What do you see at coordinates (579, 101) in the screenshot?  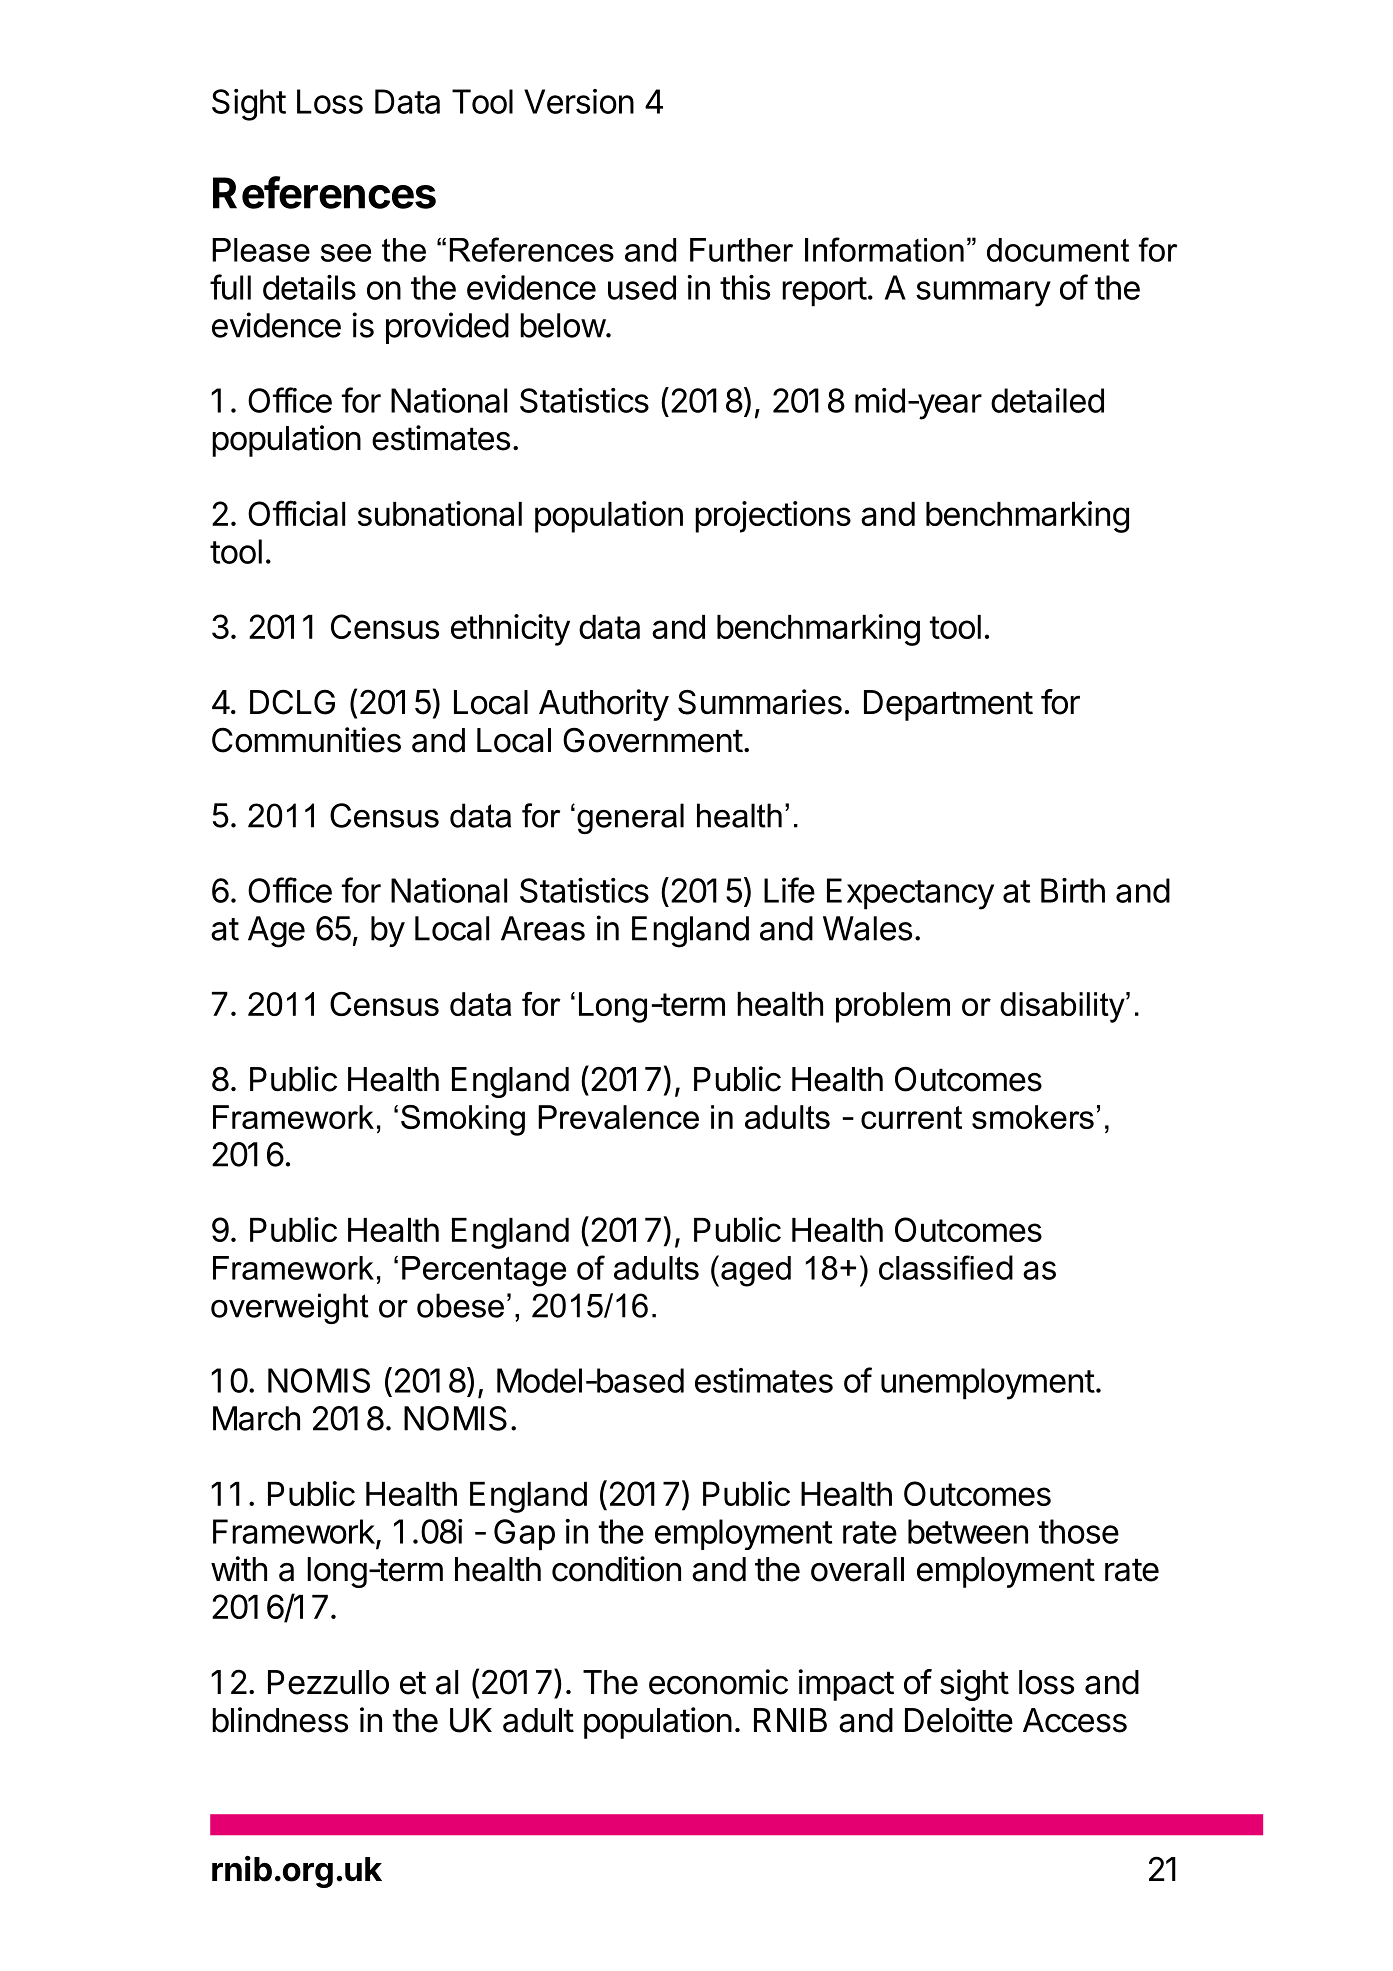 I see `Version` at bounding box center [579, 101].
